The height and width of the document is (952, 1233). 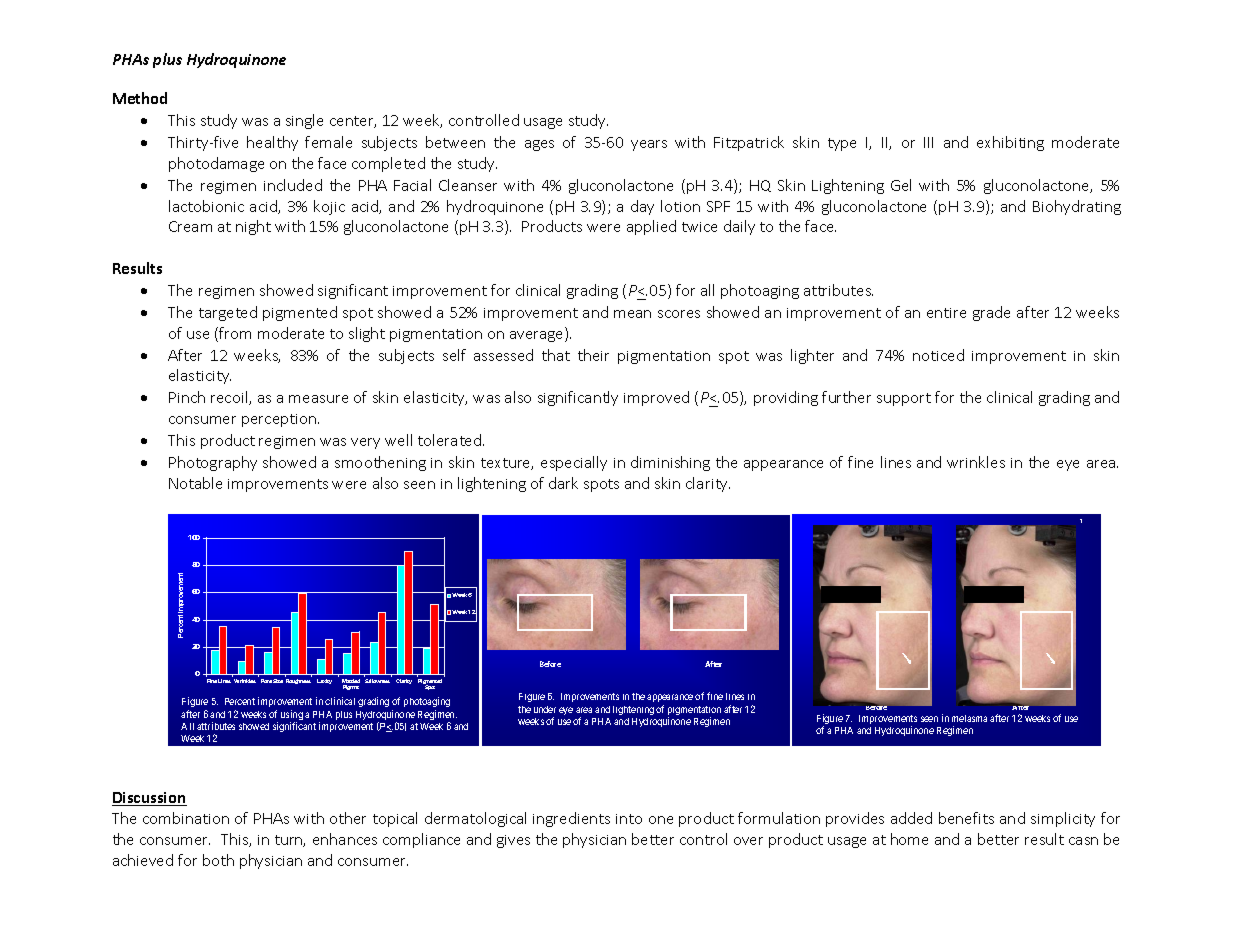 What do you see at coordinates (928, 142) in the document?
I see `III` at bounding box center [928, 142].
